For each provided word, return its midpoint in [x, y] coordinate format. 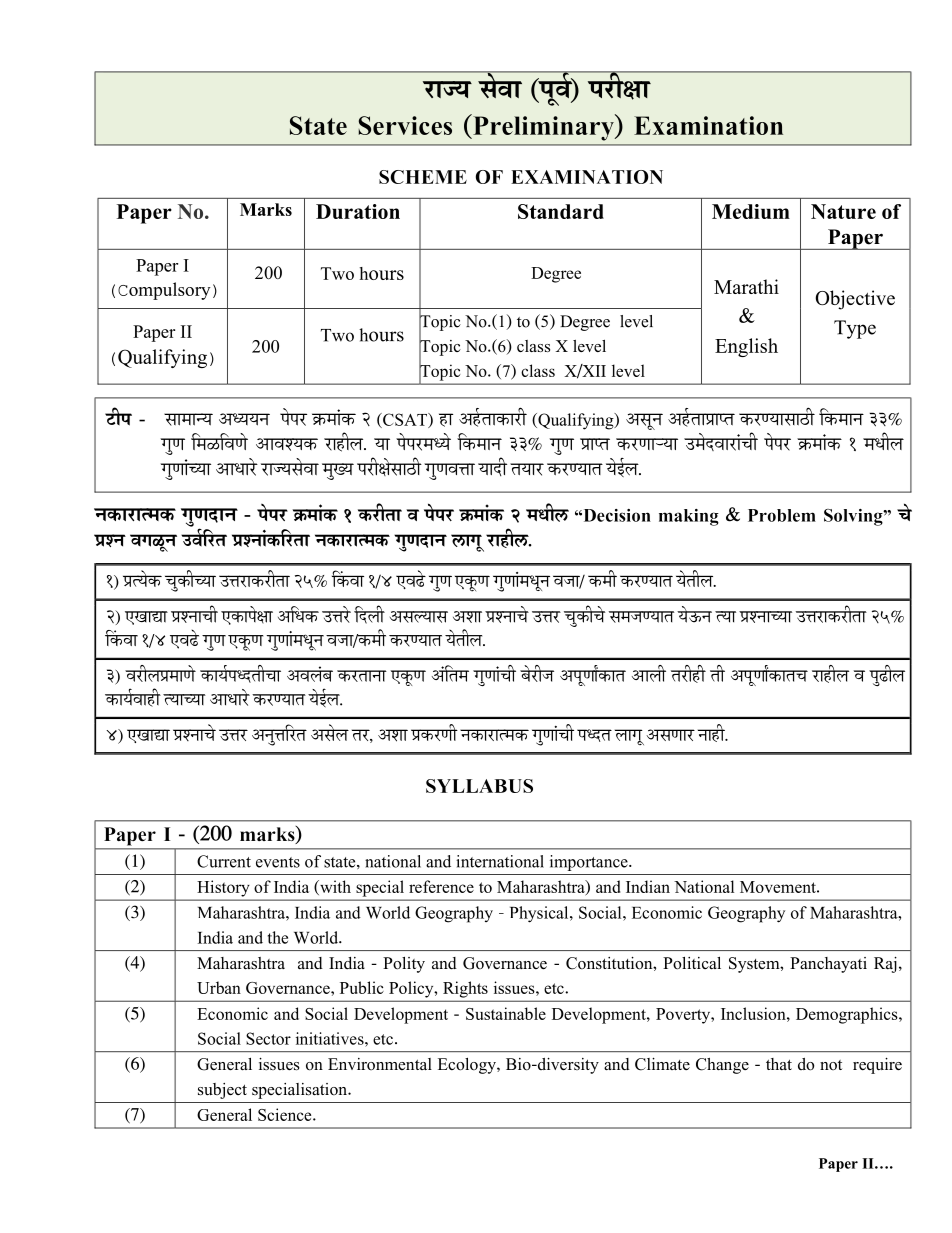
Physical [540, 914]
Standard [561, 211]
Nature [843, 211]
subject [222, 1091]
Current [224, 861]
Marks [266, 209]
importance [590, 863]
